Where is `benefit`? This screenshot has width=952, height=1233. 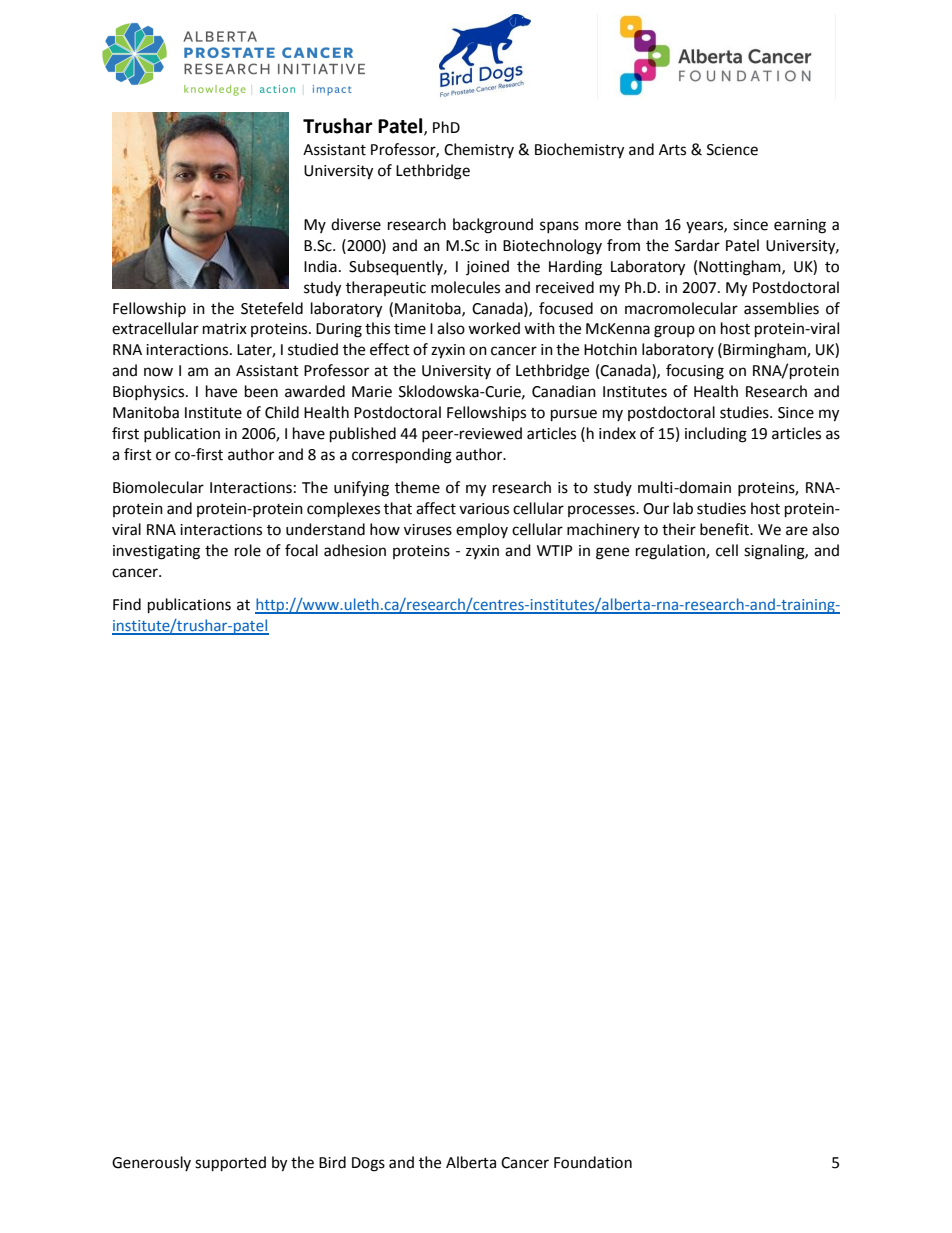 benefit is located at coordinates (726, 529).
